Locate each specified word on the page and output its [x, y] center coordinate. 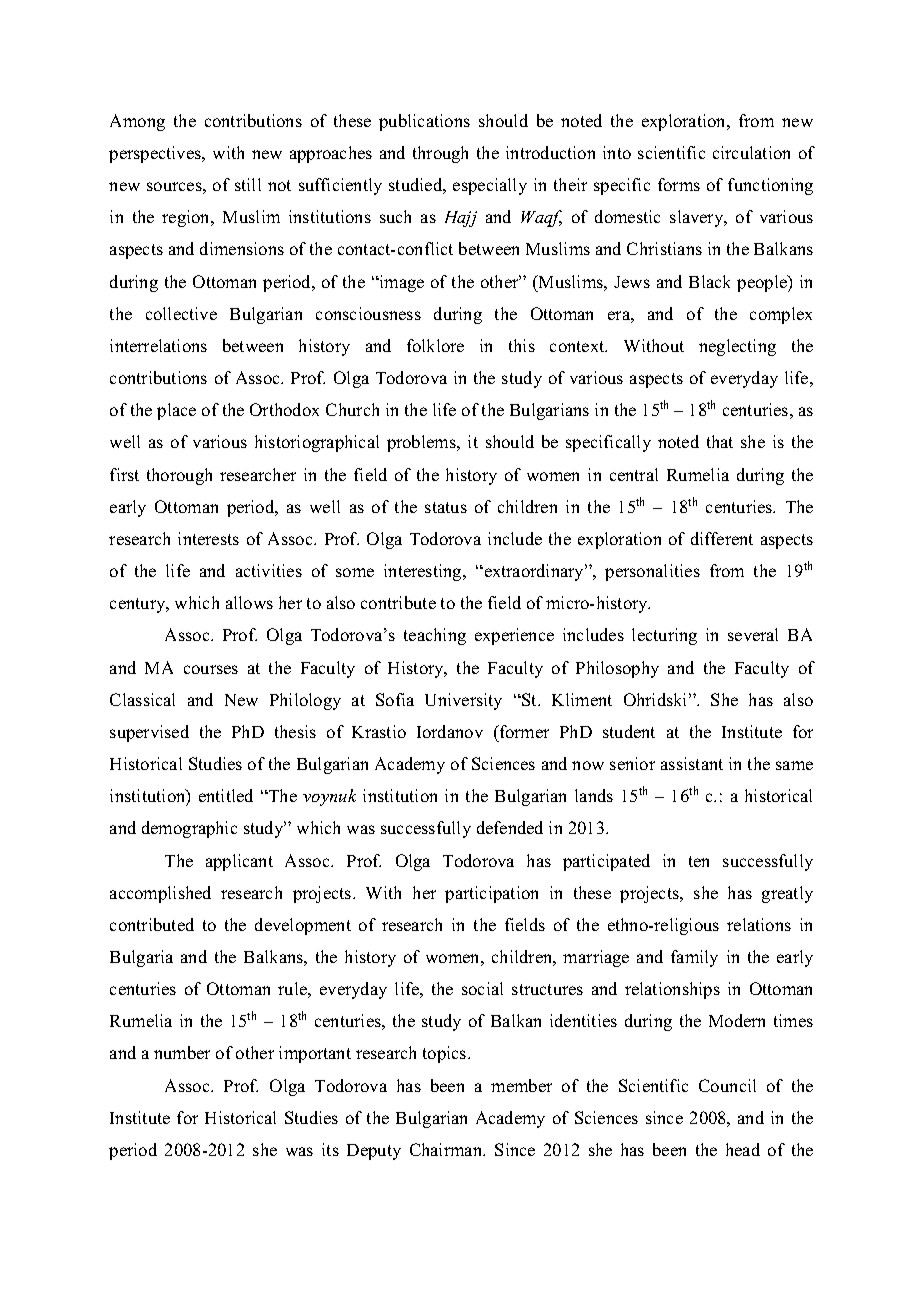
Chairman [447, 1149]
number [182, 1052]
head [743, 1149]
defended [510, 827]
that [720, 441]
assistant [692, 763]
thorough [179, 476]
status [446, 507]
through [440, 154]
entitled [226, 795]
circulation [751, 152]
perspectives [156, 154]
